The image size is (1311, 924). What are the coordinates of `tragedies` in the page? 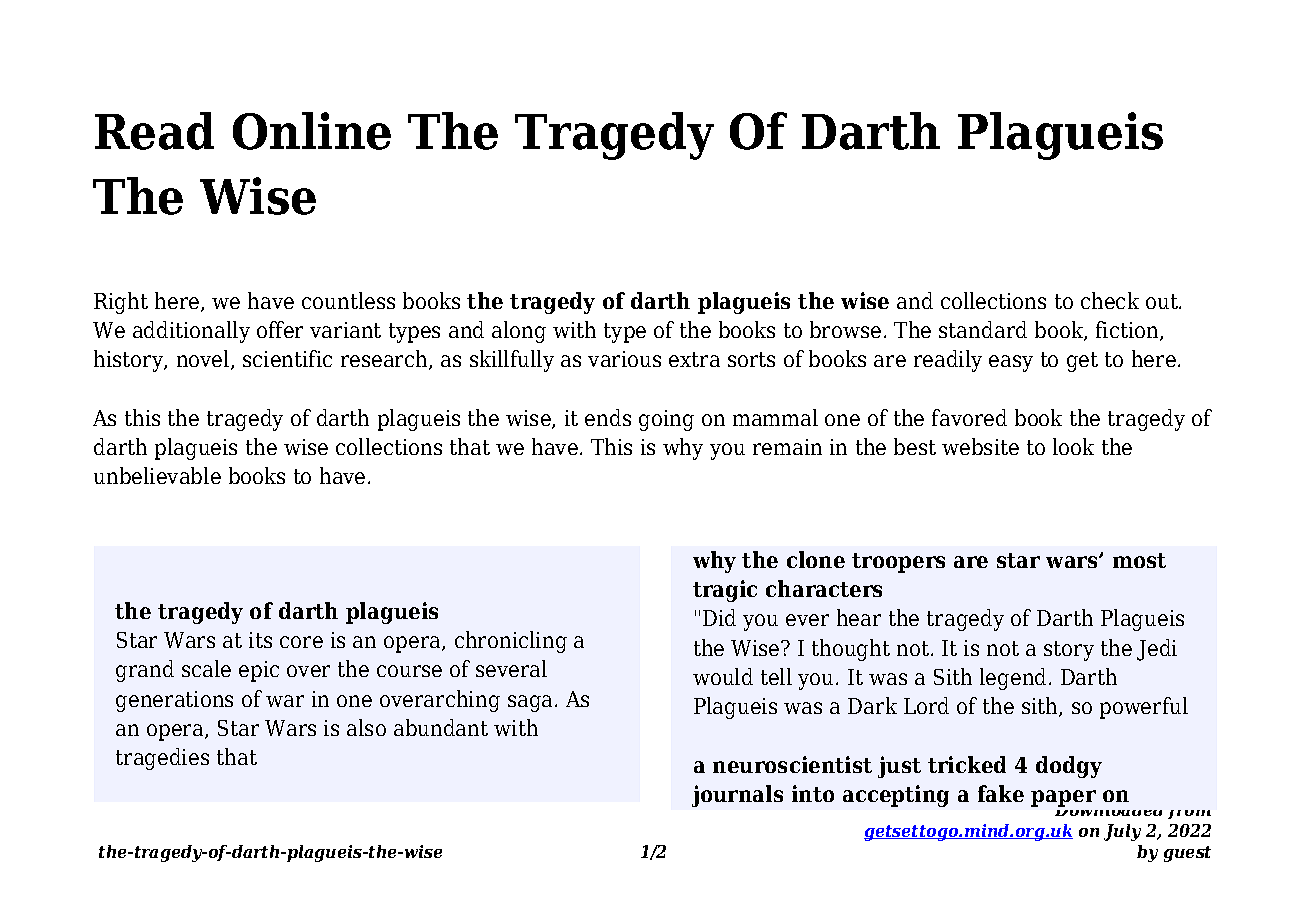 It's located at (162, 759).
